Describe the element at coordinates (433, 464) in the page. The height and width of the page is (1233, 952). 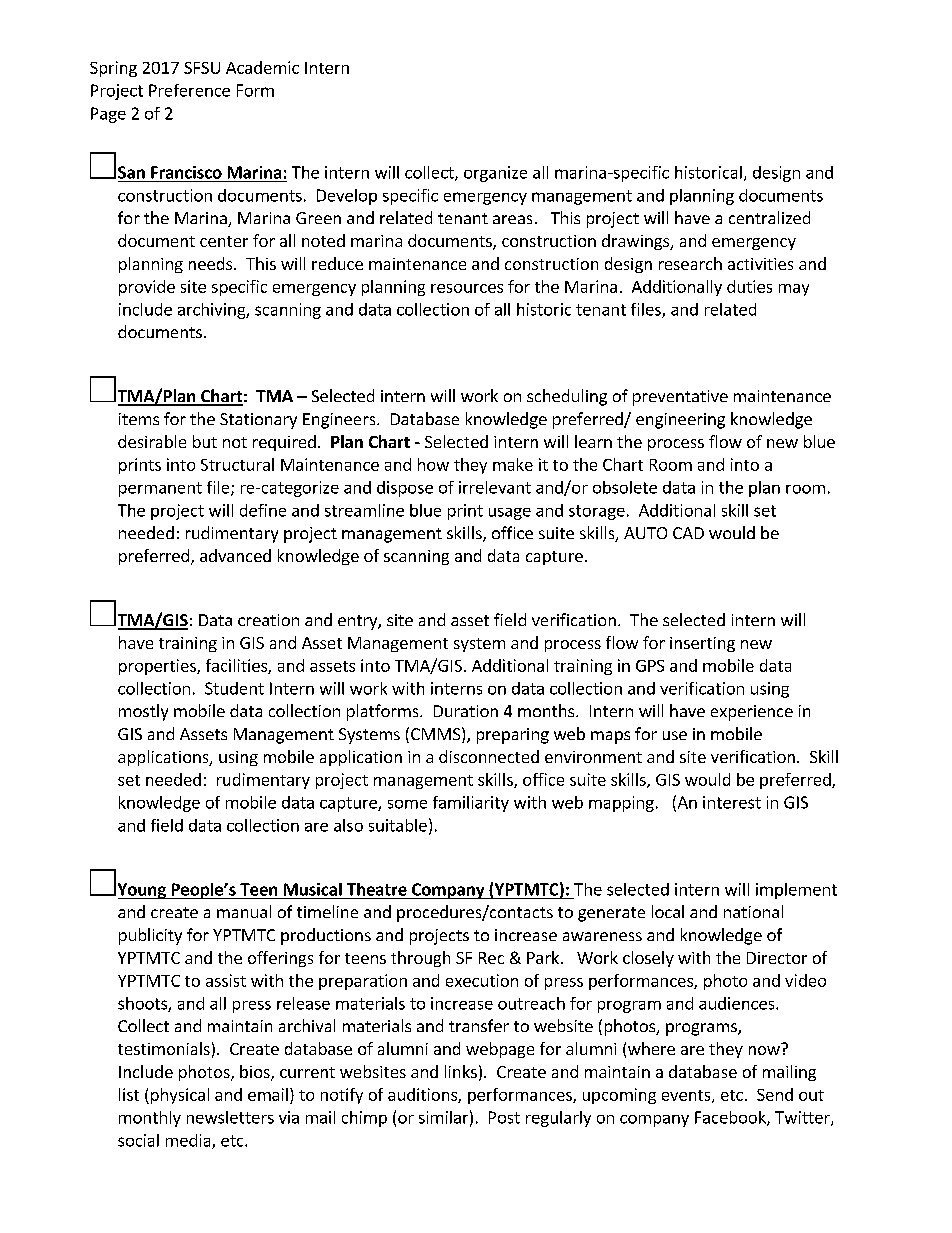
I see `how` at that location.
